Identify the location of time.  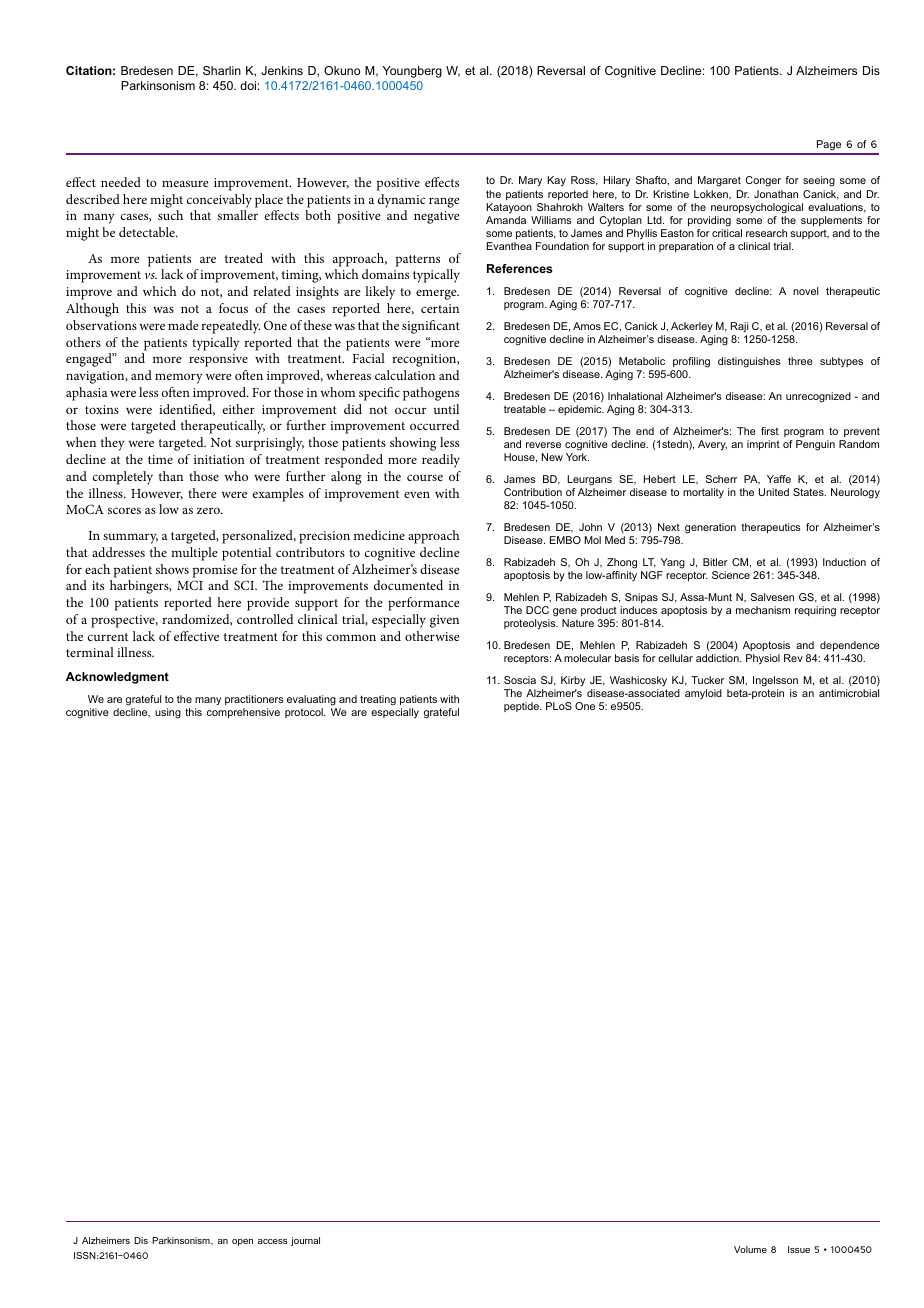
(160, 459).
